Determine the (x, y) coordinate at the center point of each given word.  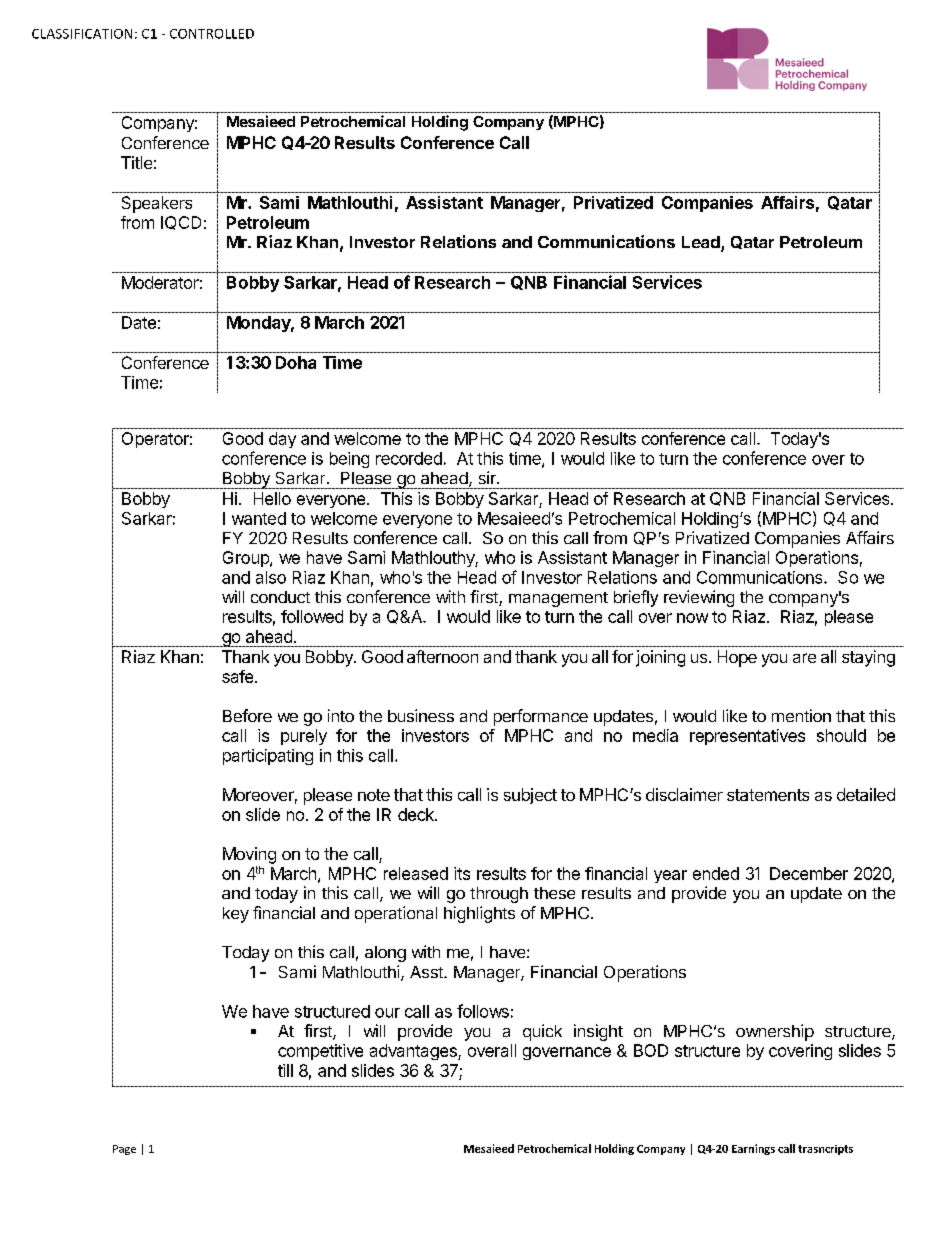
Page (124, 1150)
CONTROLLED (212, 34)
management (558, 599)
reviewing (699, 598)
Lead (702, 243)
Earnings (753, 1149)
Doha (296, 362)
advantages (414, 1052)
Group (247, 559)
